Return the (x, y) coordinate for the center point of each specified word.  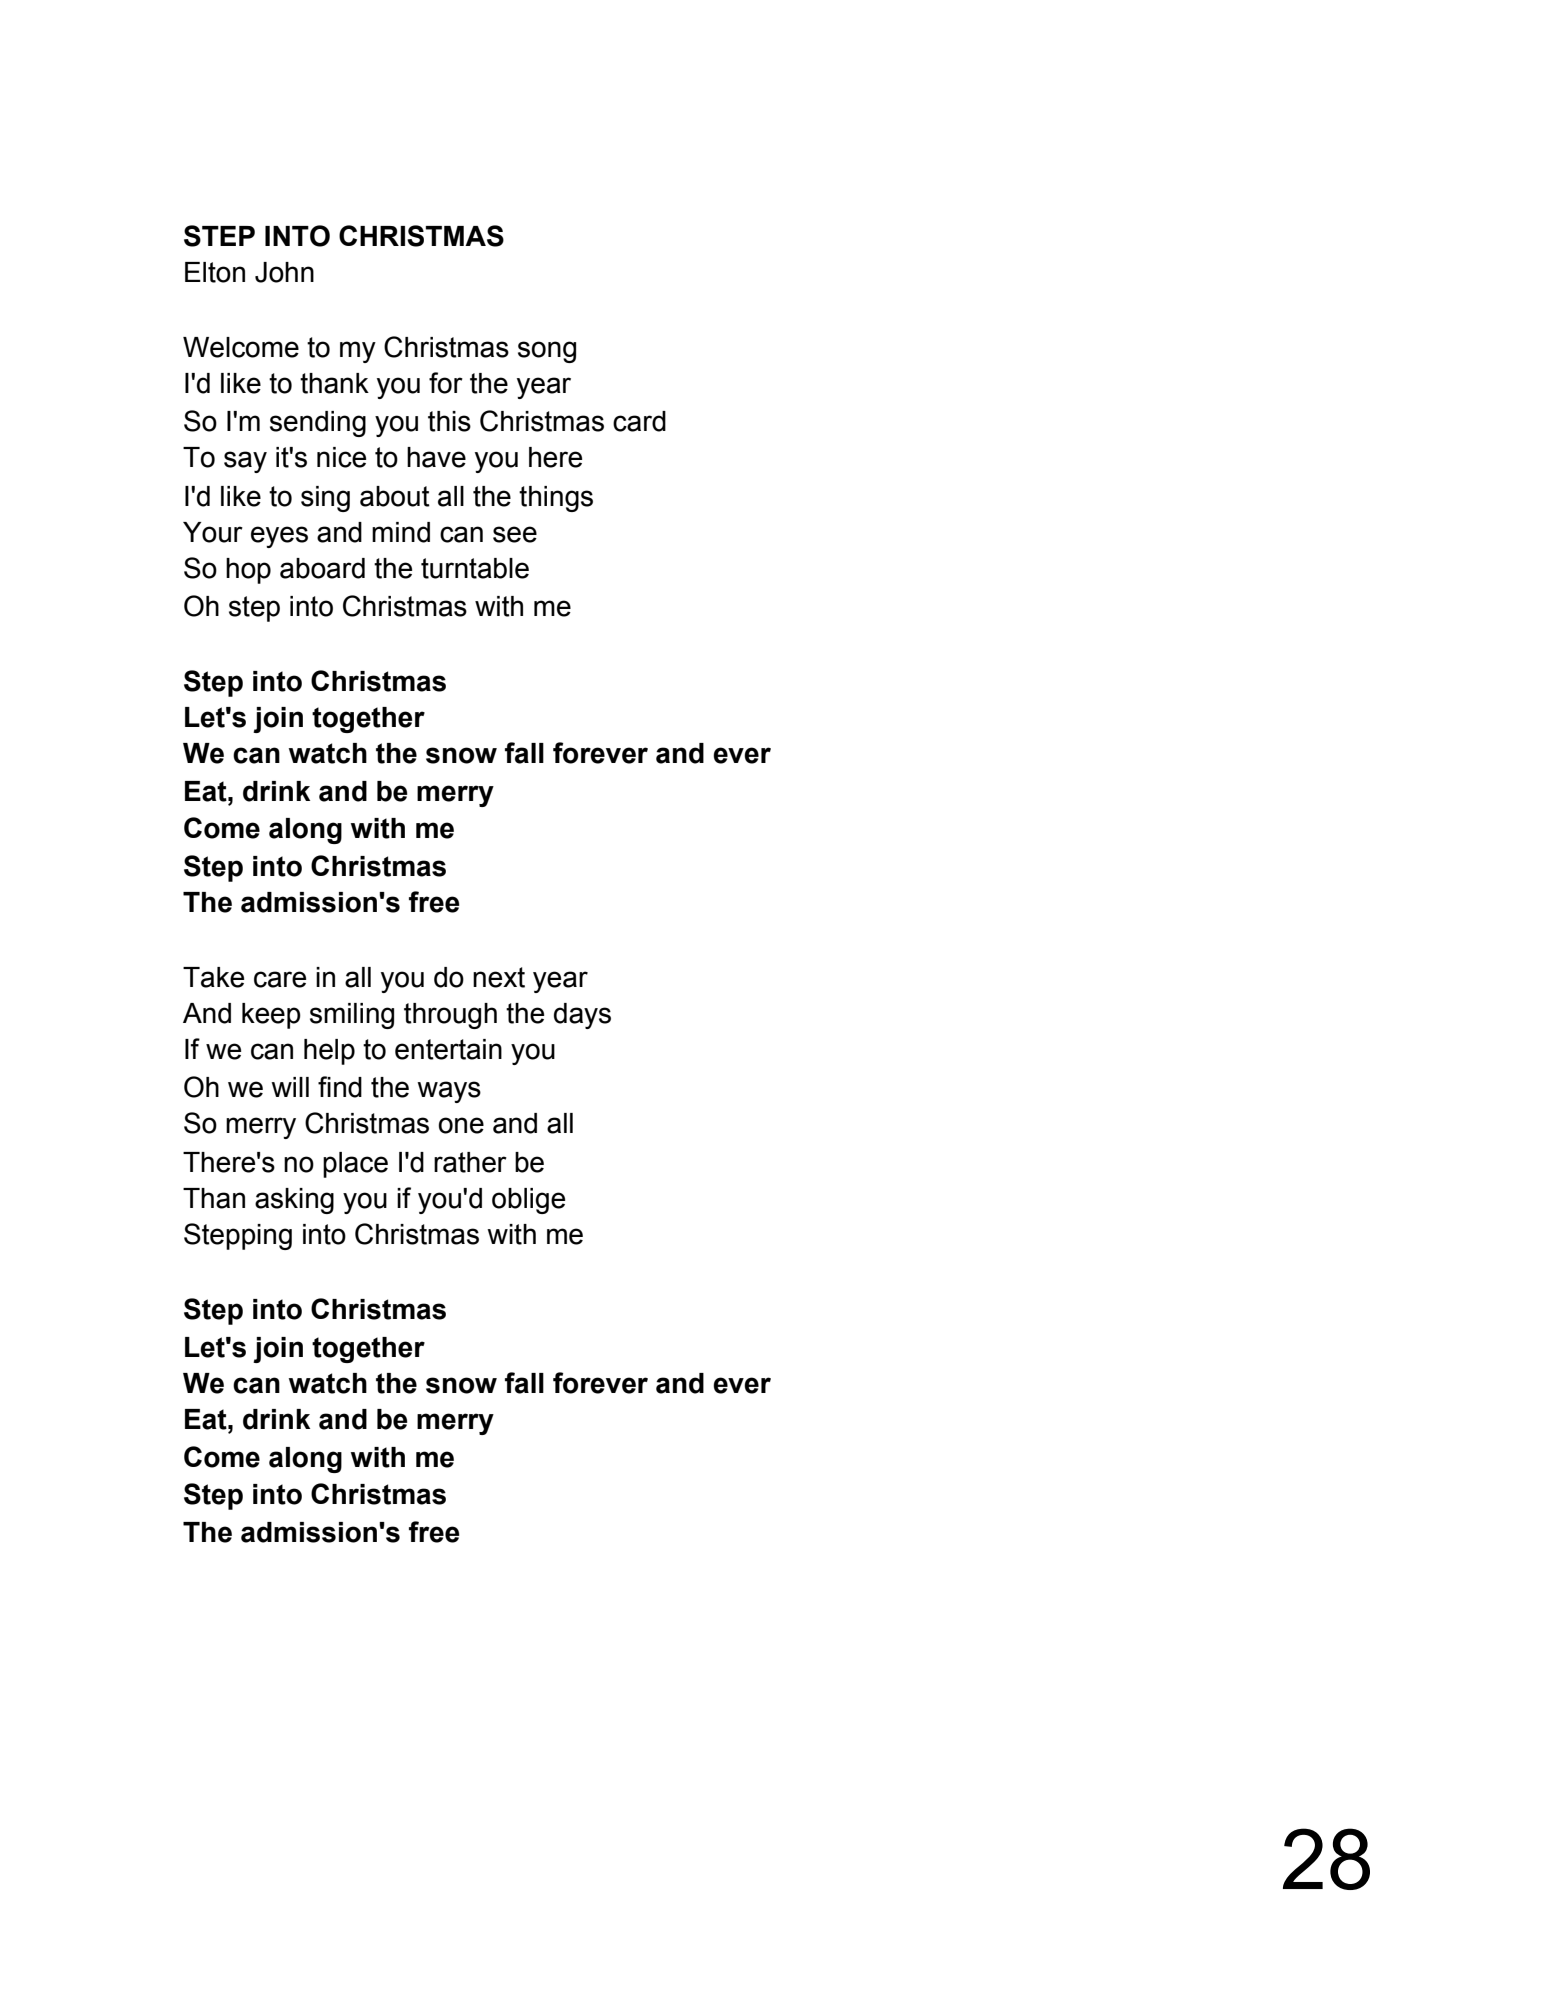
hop (248, 571)
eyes (279, 537)
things (556, 499)
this (449, 421)
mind (401, 532)
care (280, 979)
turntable (475, 568)
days (582, 1016)
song (547, 352)
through (450, 1016)
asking (294, 1201)
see (515, 534)
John (284, 272)
